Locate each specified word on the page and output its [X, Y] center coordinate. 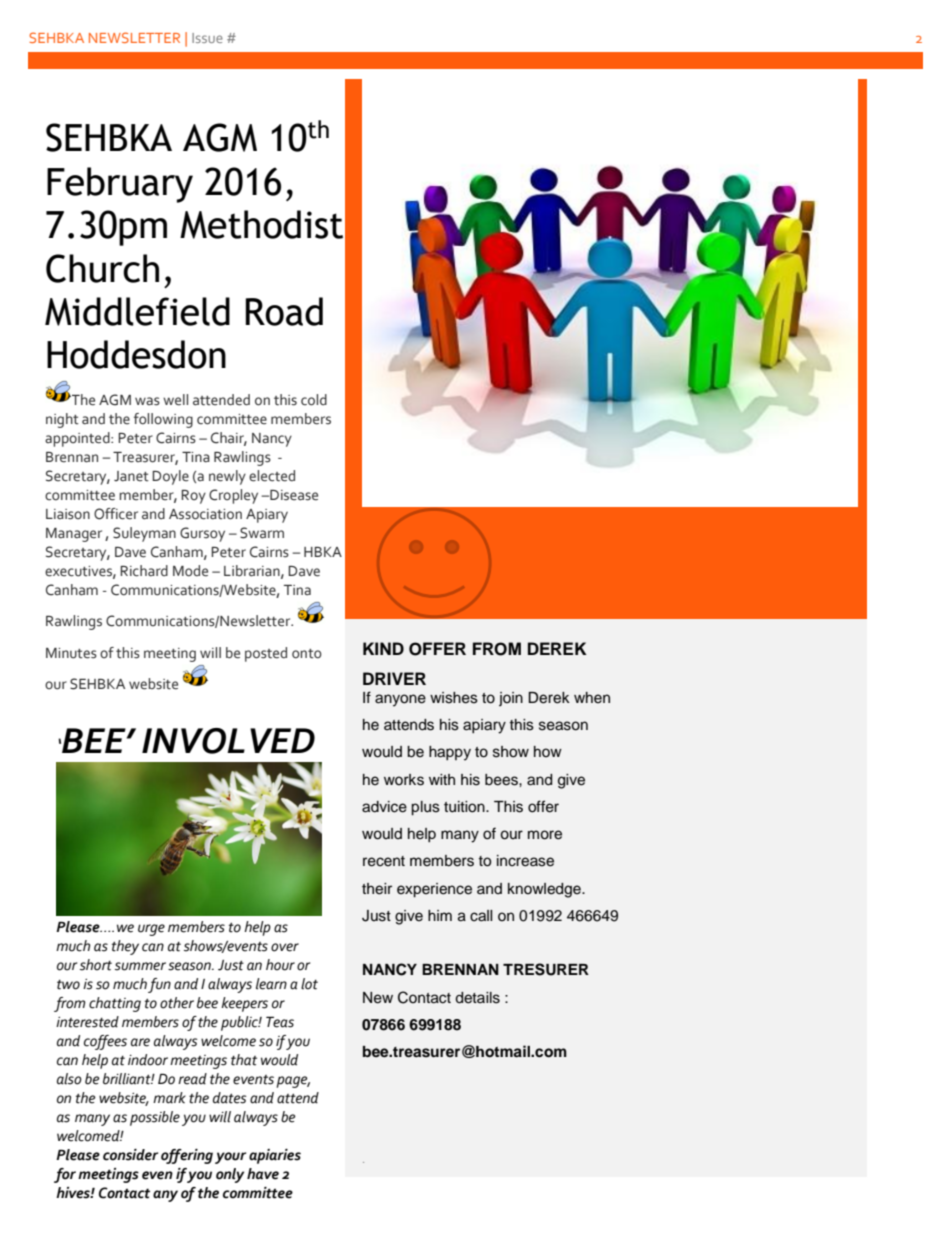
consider [130, 1155]
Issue [207, 38]
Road [284, 311]
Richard [144, 571]
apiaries [275, 1156]
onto [307, 654]
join [511, 699]
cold [314, 400]
